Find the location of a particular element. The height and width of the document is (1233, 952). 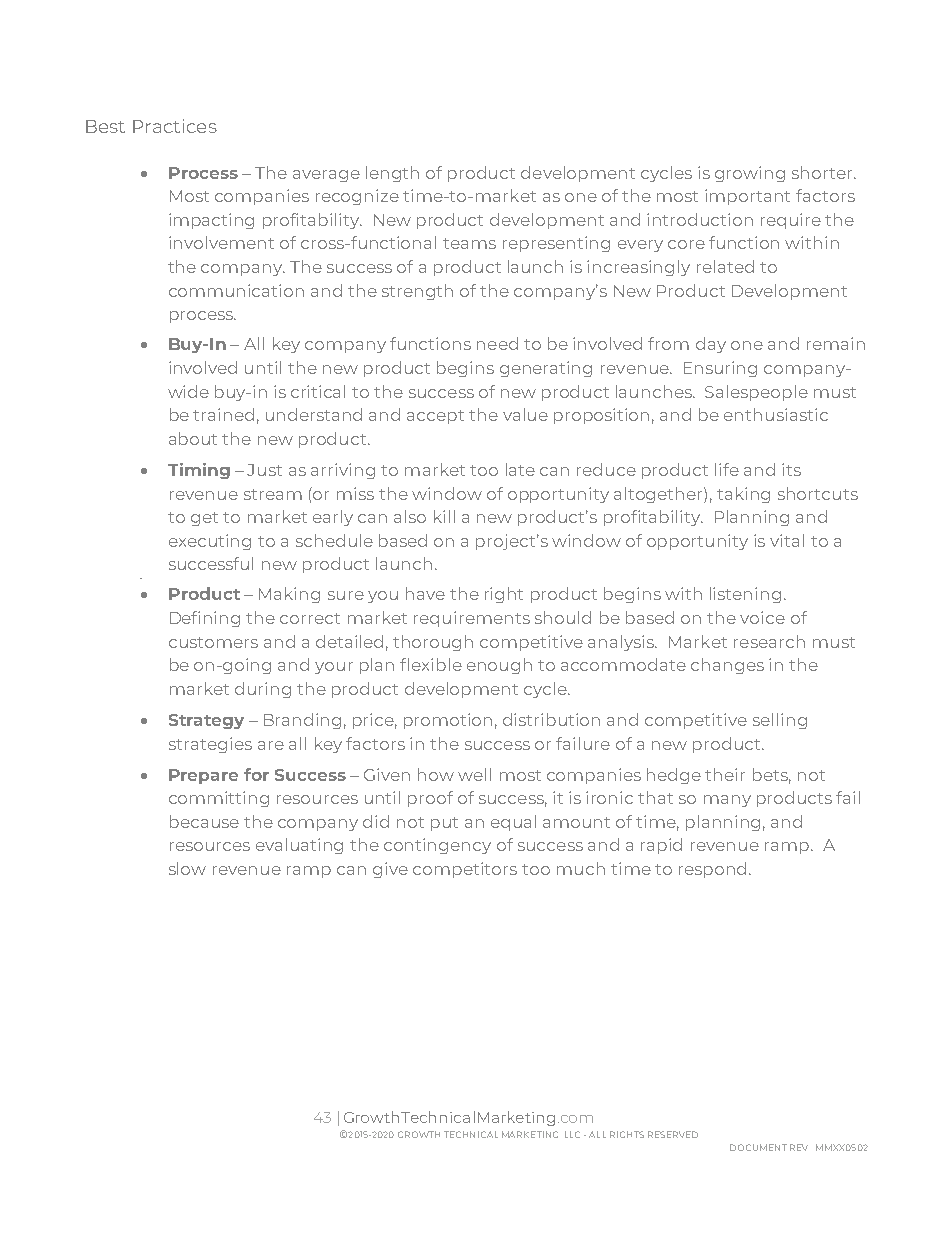

need is located at coordinates (497, 343).
